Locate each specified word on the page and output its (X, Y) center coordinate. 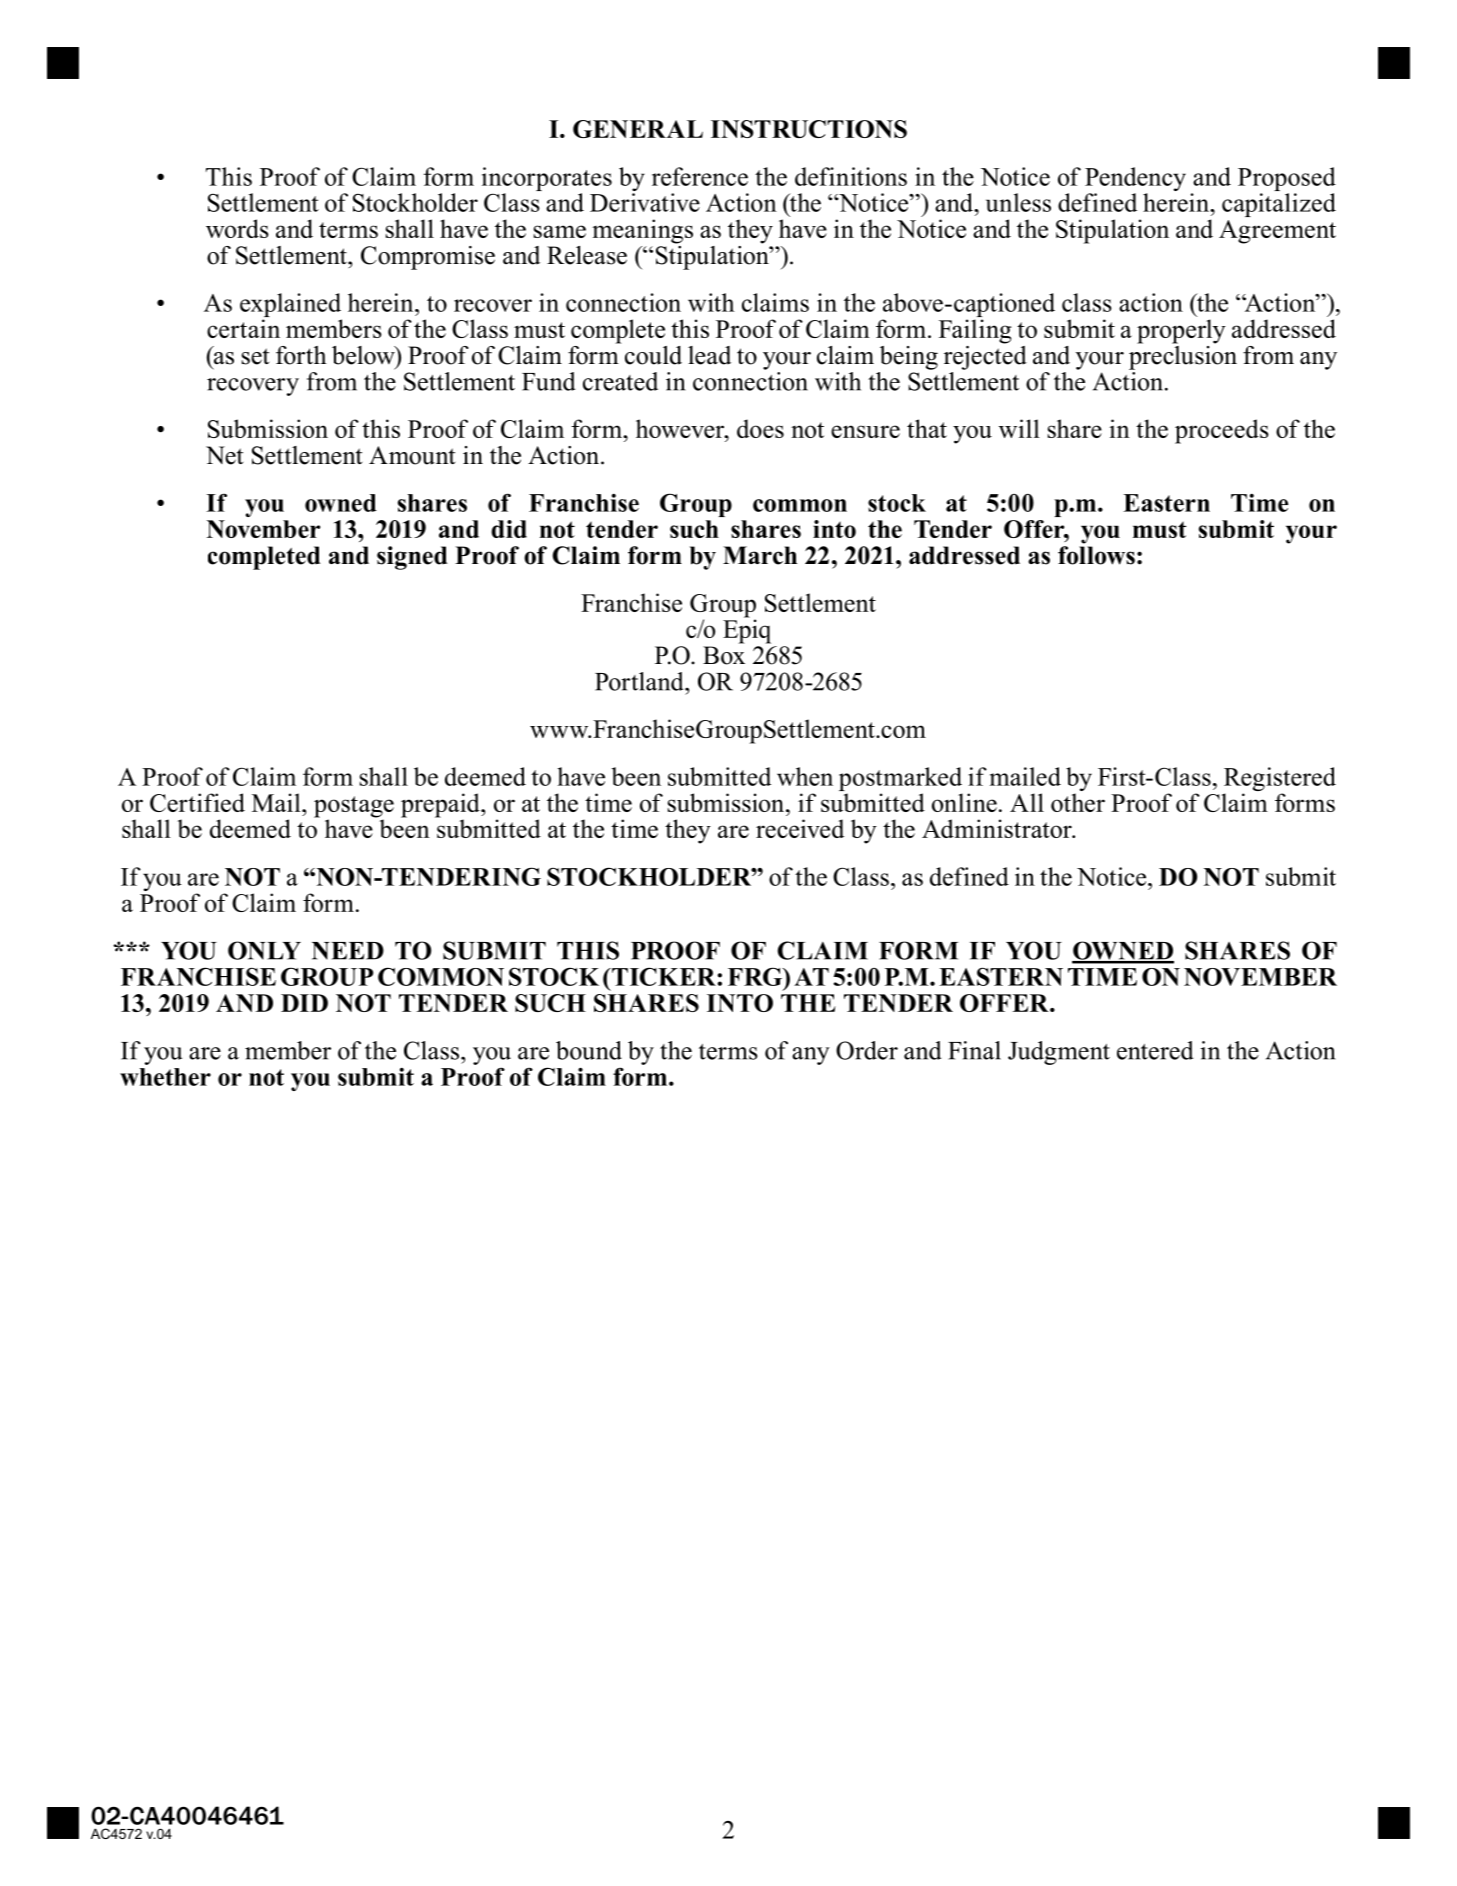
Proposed (1287, 179)
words (237, 228)
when (805, 776)
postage (354, 808)
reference (700, 176)
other (1078, 802)
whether (165, 1077)
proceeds (1222, 431)
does (760, 428)
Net (224, 455)
